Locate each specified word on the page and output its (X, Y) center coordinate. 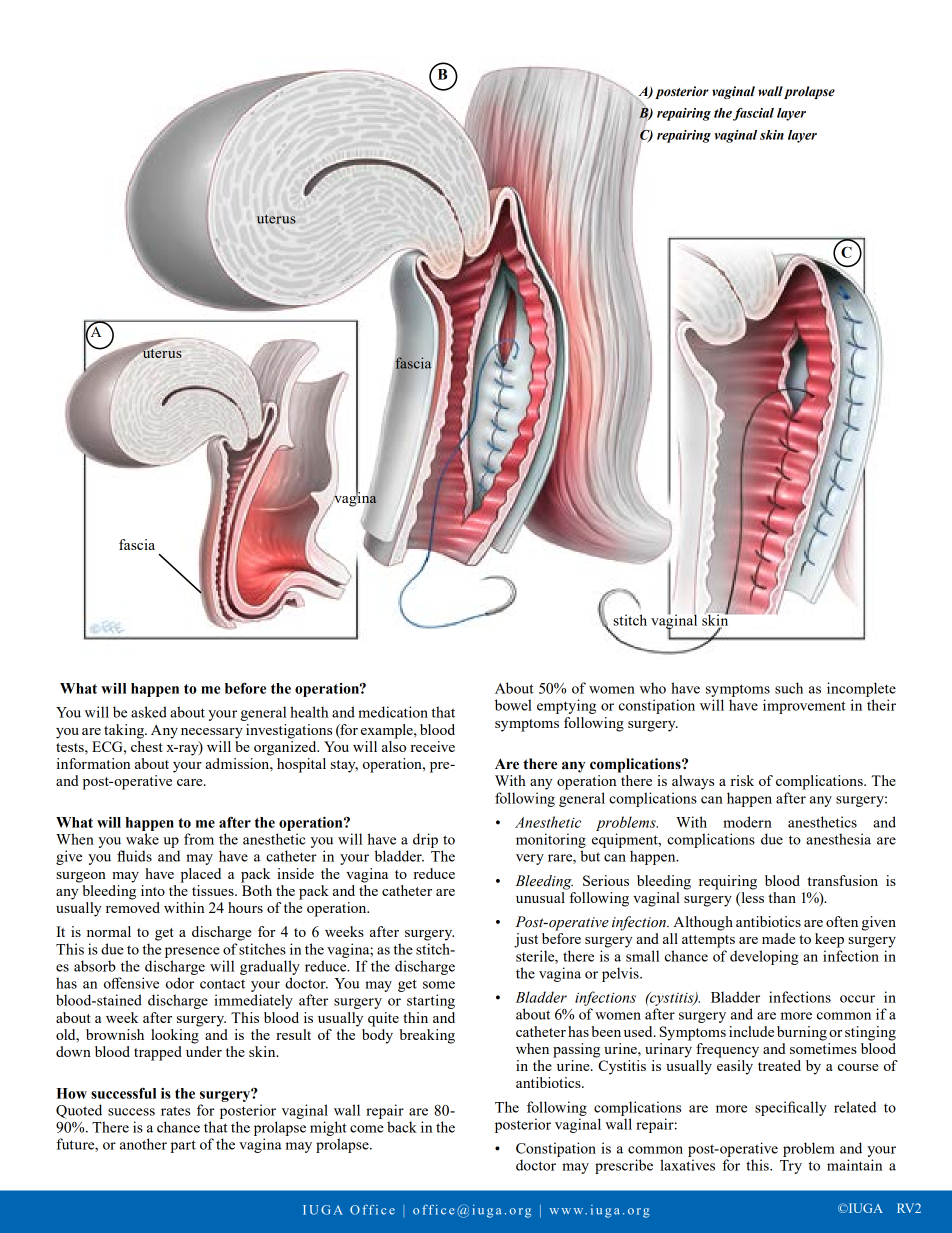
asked (149, 712)
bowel (513, 705)
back (402, 1127)
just (526, 940)
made (778, 938)
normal (109, 931)
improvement (804, 706)
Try (791, 1167)
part (183, 1146)
